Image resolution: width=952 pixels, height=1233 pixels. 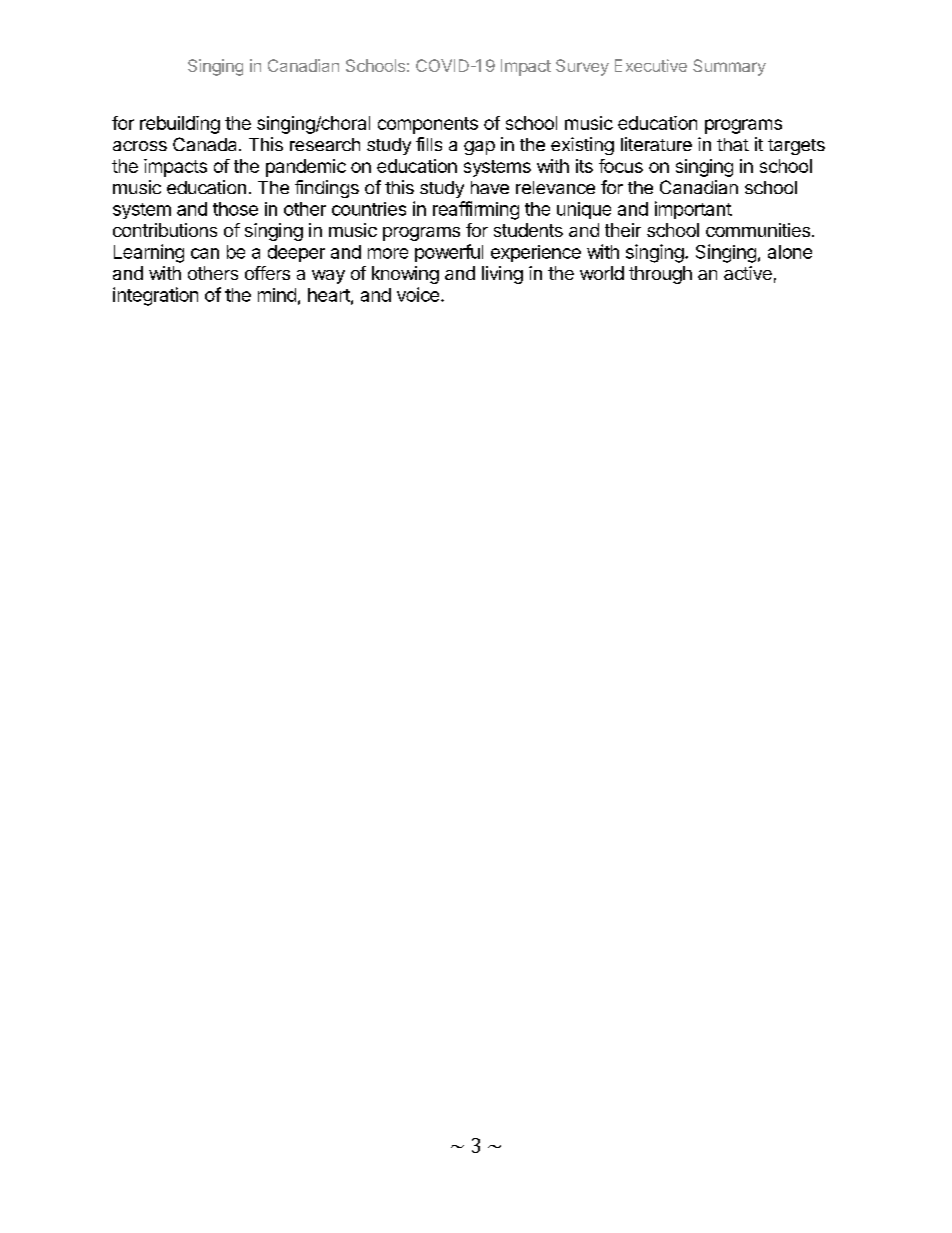 What do you see at coordinates (418, 294) in the document?
I see `voice` at bounding box center [418, 294].
